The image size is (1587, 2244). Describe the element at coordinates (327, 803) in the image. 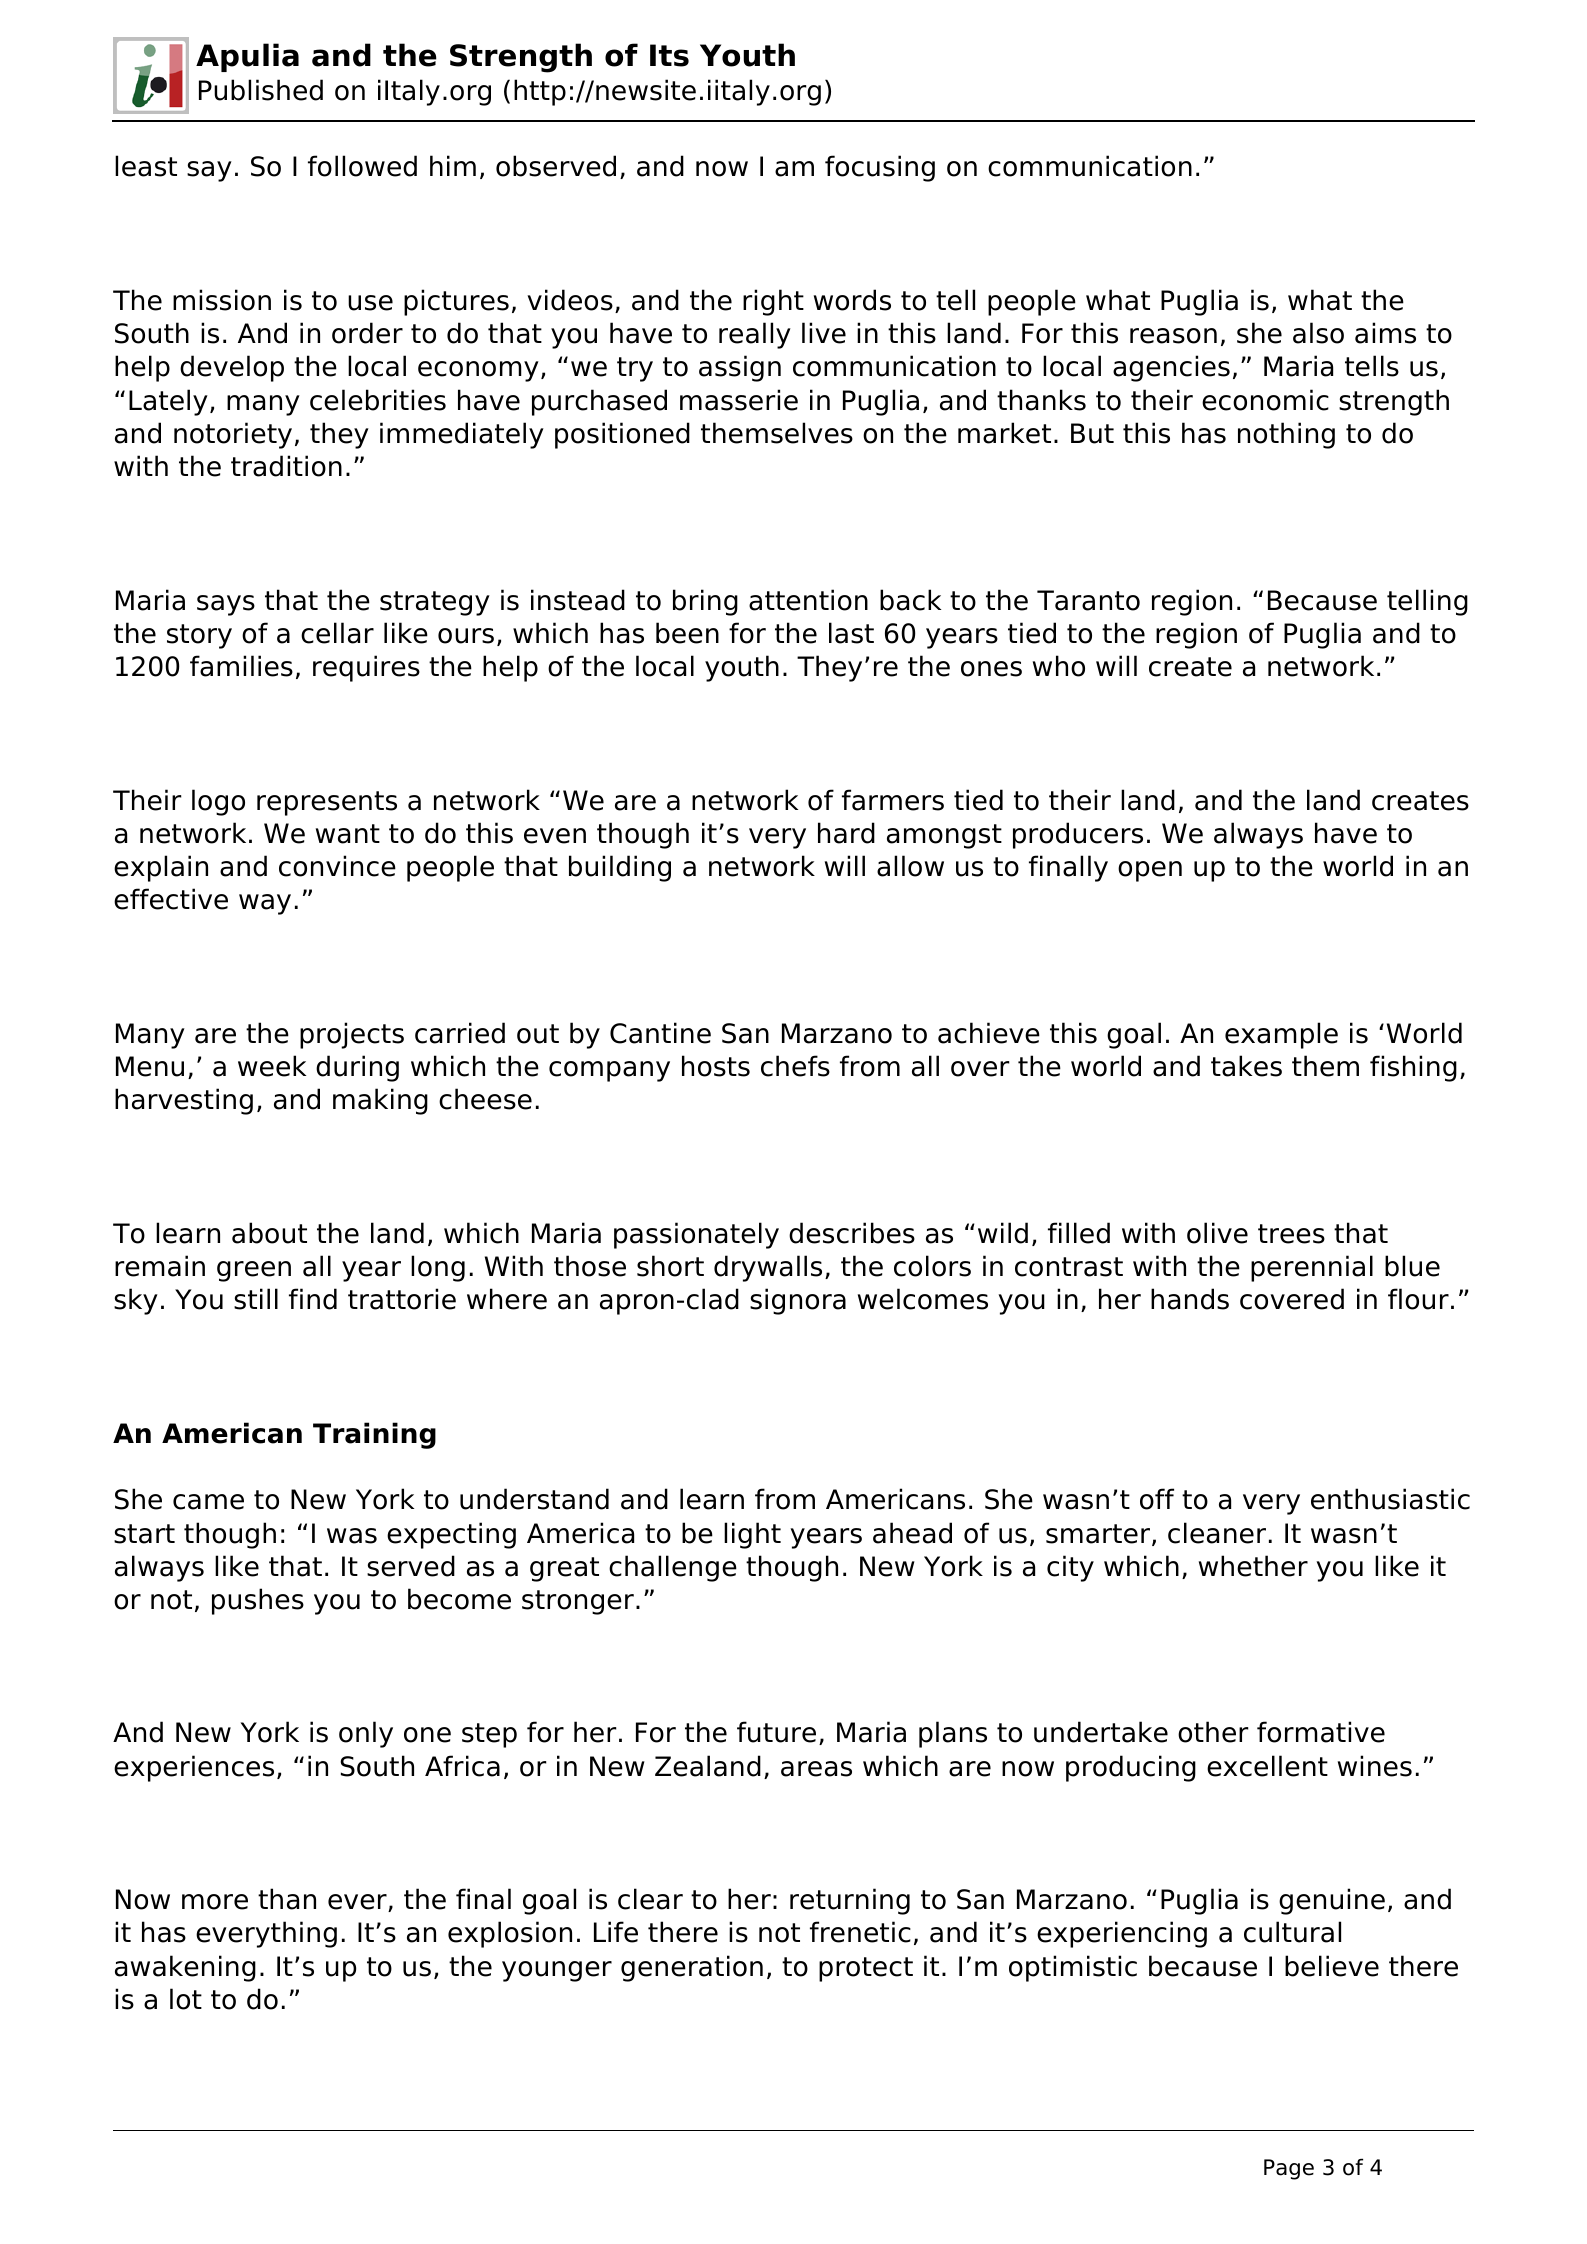

I see `represents` at that location.
